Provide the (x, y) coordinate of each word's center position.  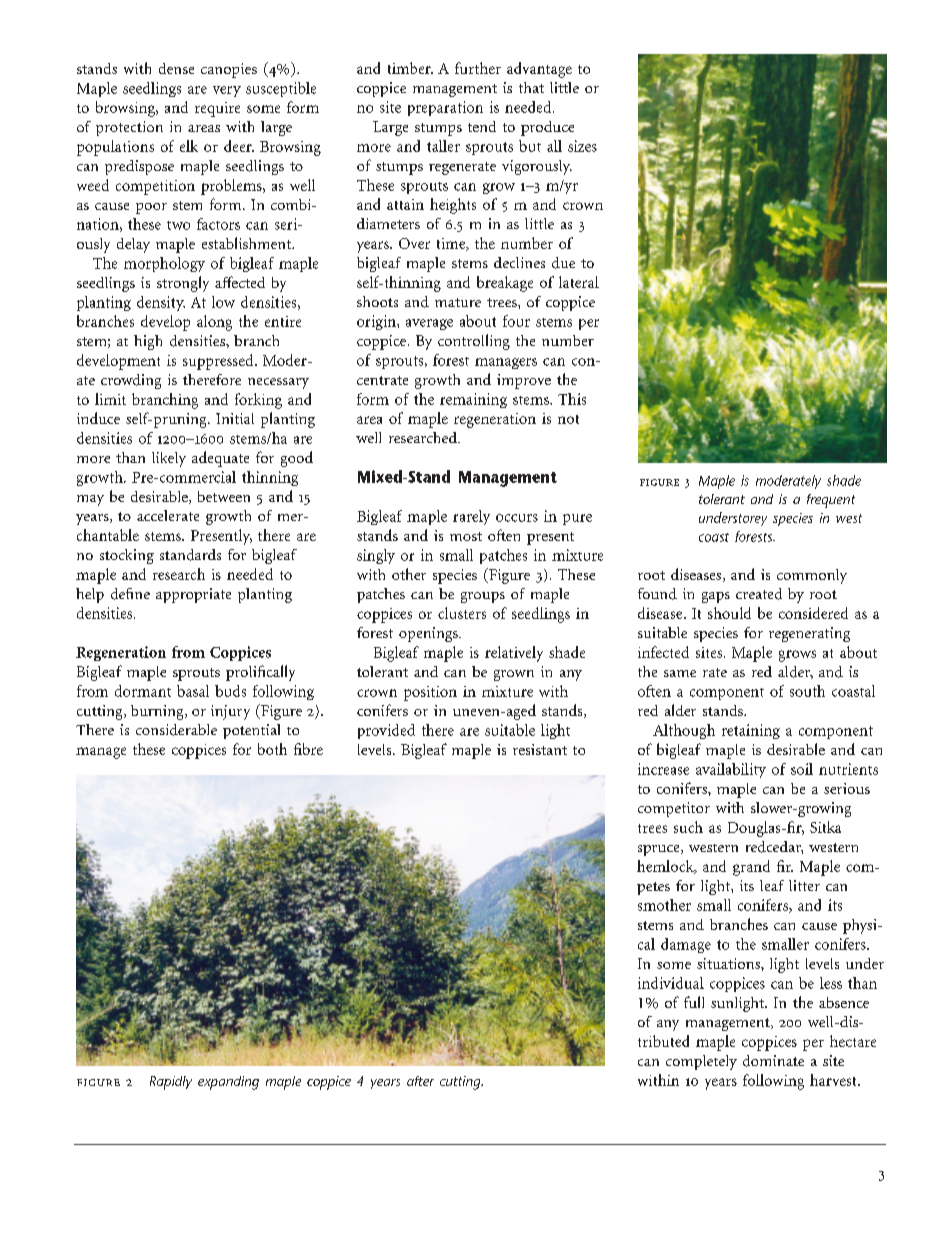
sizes (582, 146)
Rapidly (171, 1083)
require (217, 109)
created (759, 594)
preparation (445, 108)
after (420, 1081)
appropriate (193, 595)
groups (483, 597)
